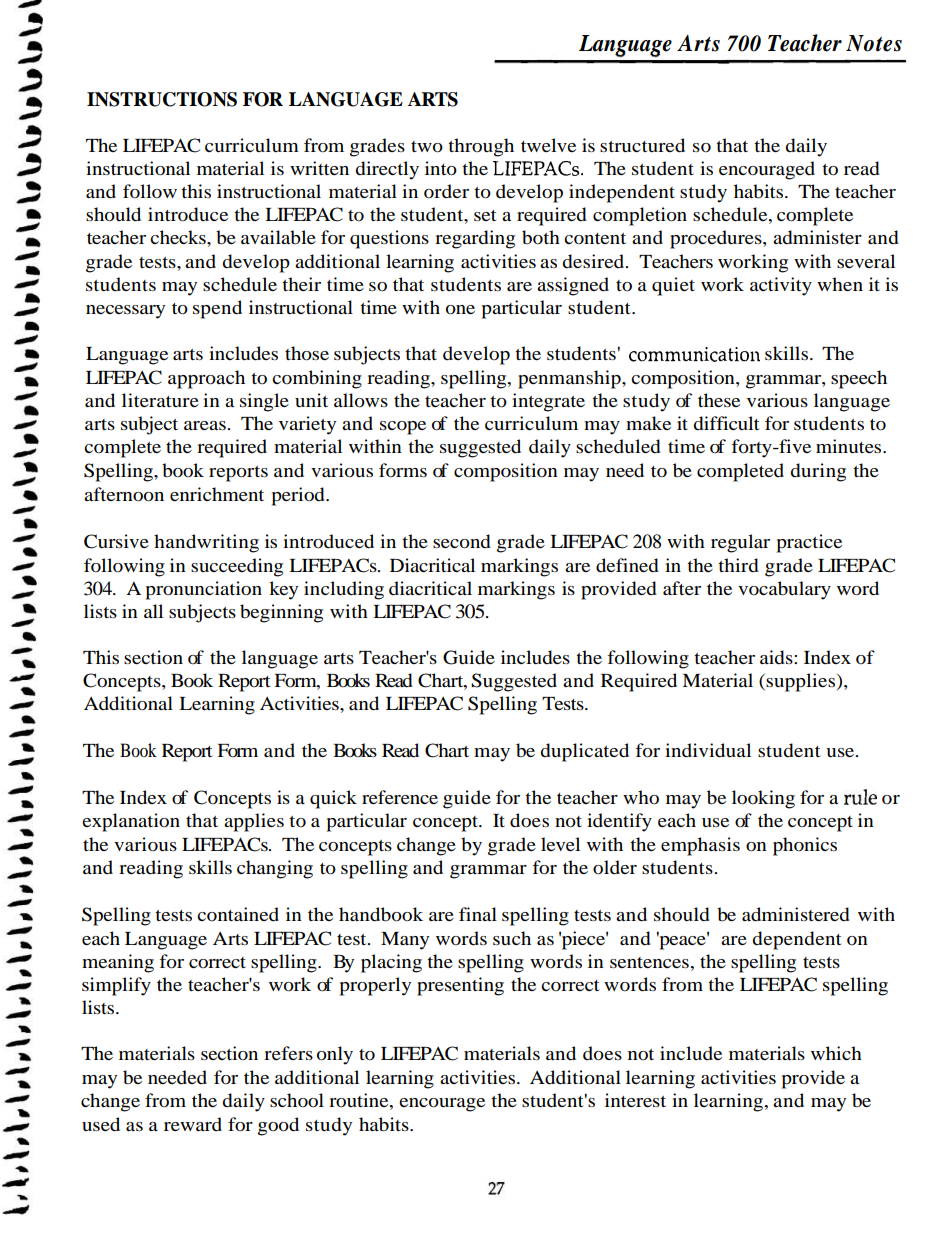 The width and height of the page is (952, 1233). Describe the element at coordinates (462, 541) in the page. I see `second` at that location.
